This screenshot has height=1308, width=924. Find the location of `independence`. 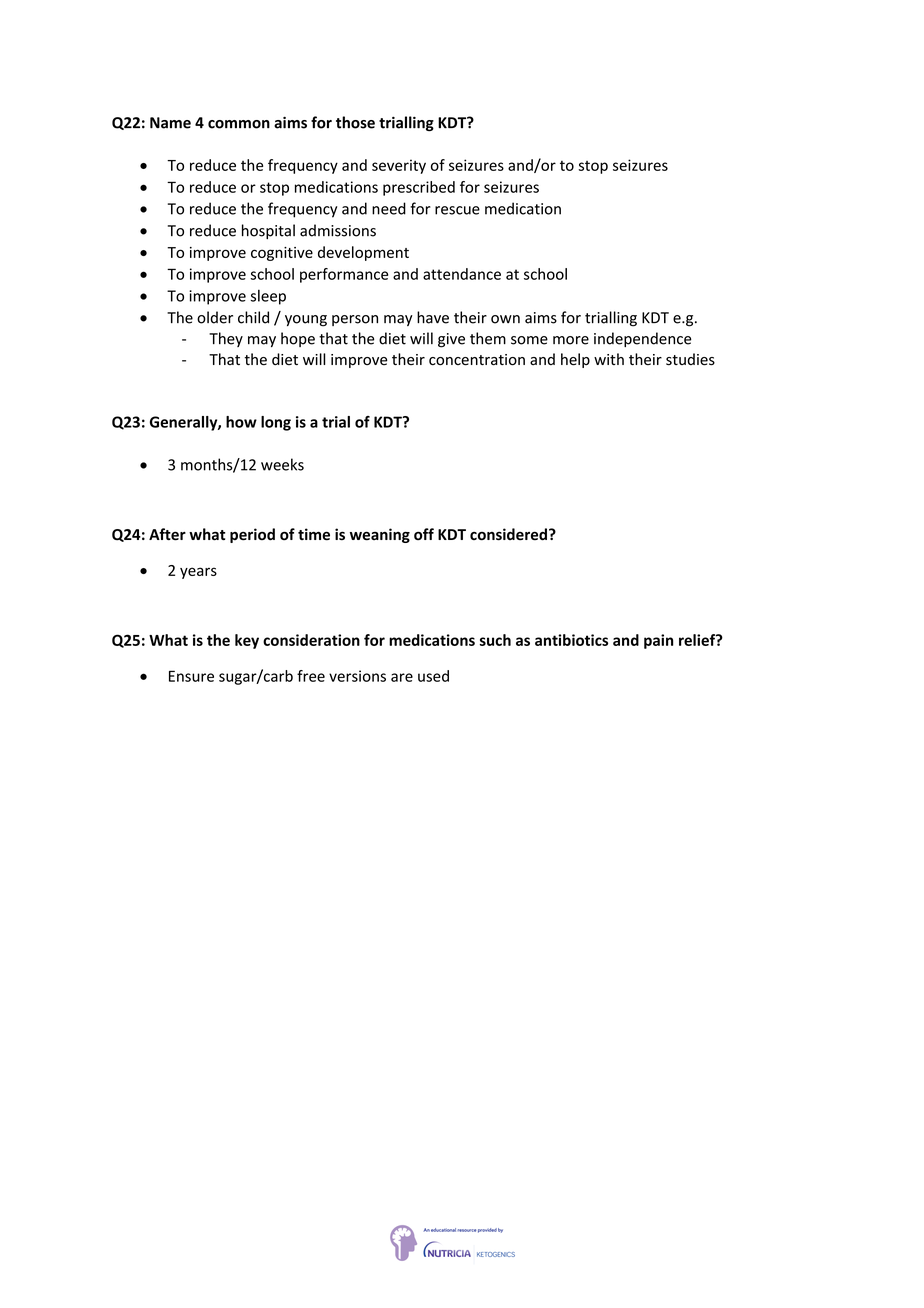

independence is located at coordinates (643, 339).
